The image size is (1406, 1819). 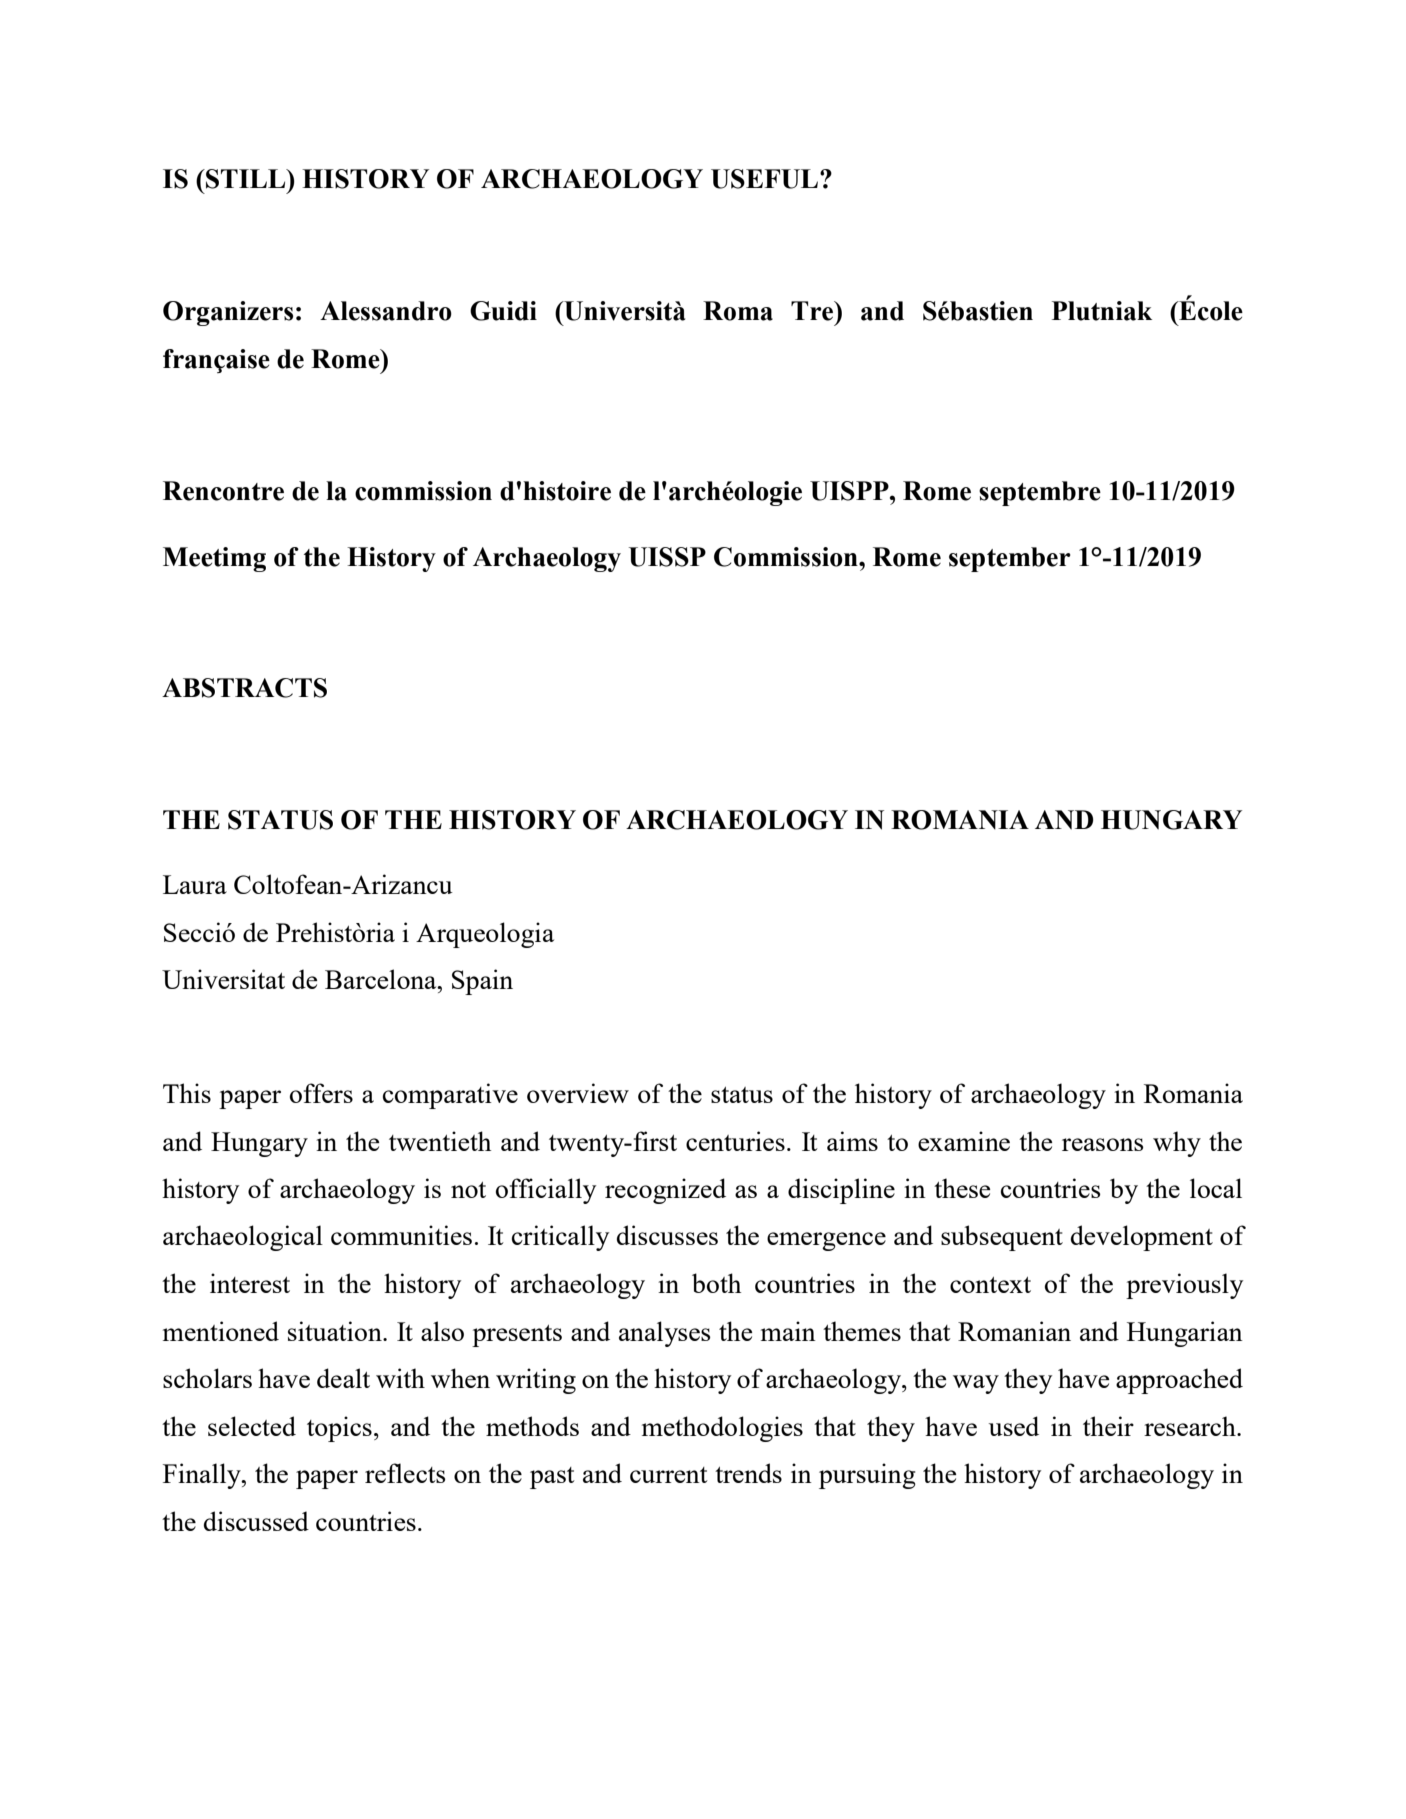 I want to click on discussed, so click(x=256, y=1521).
